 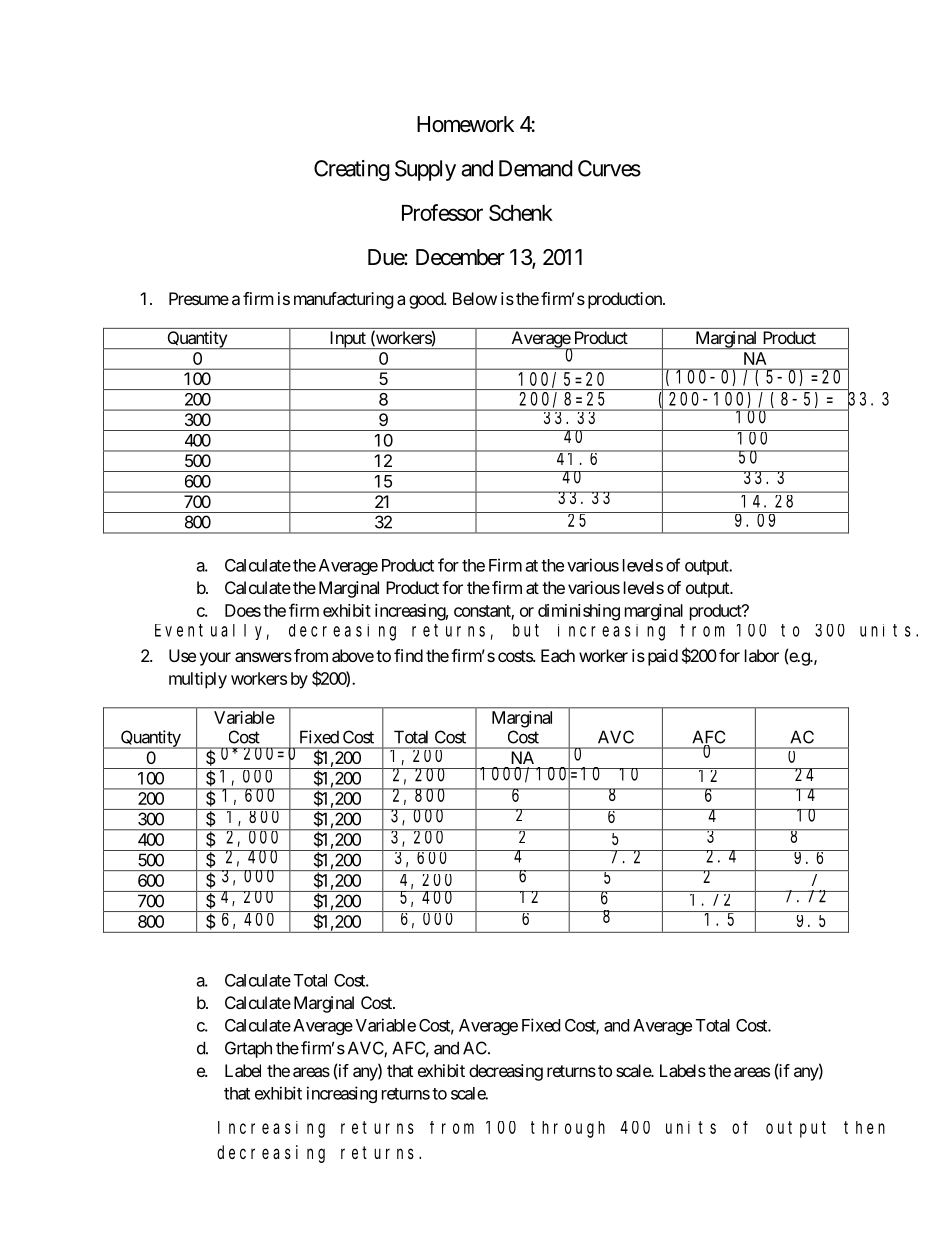 What do you see at coordinates (521, 212) in the screenshot?
I see `Schenk` at bounding box center [521, 212].
